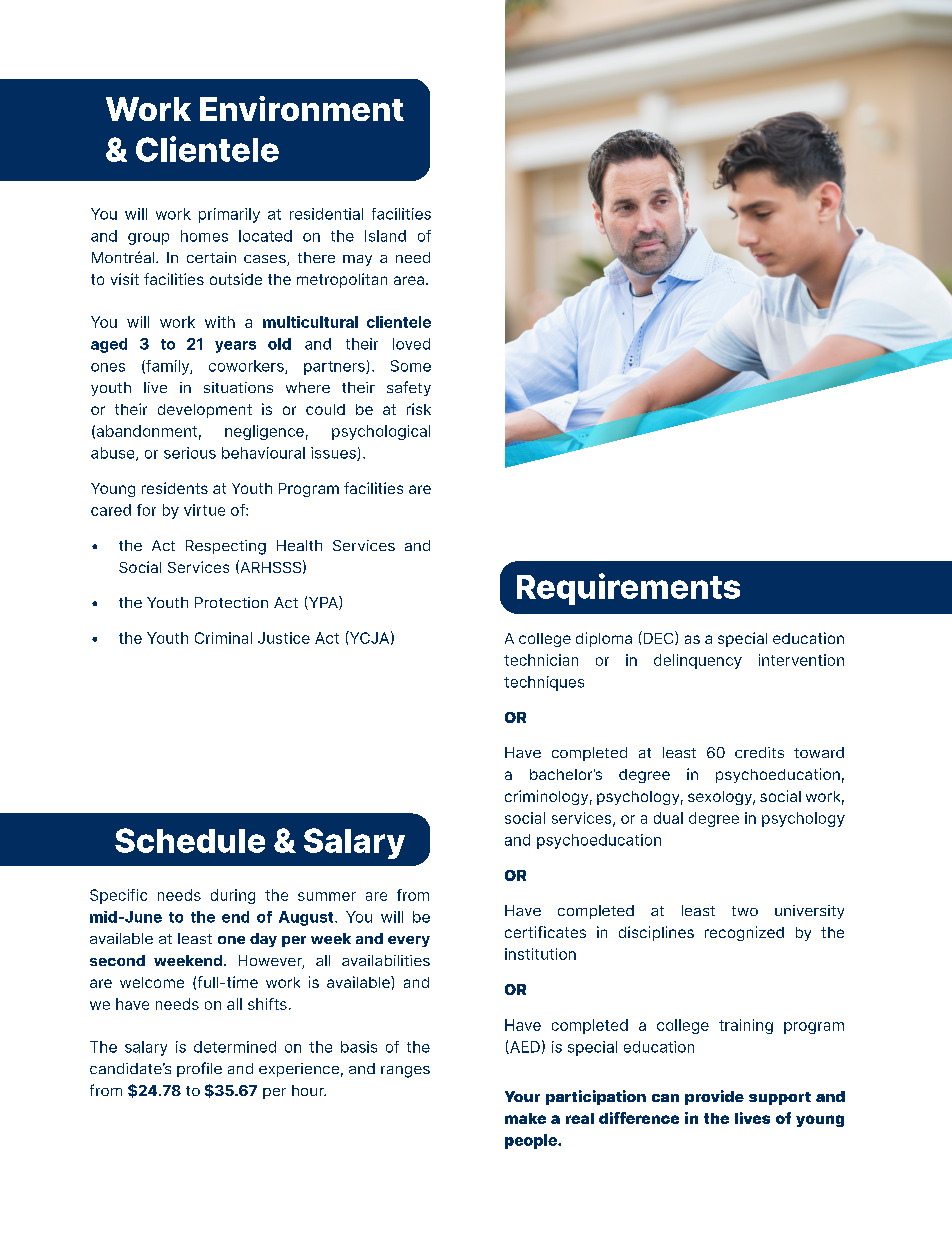  Describe the element at coordinates (199, 1069) in the screenshot. I see `profile` at that location.
